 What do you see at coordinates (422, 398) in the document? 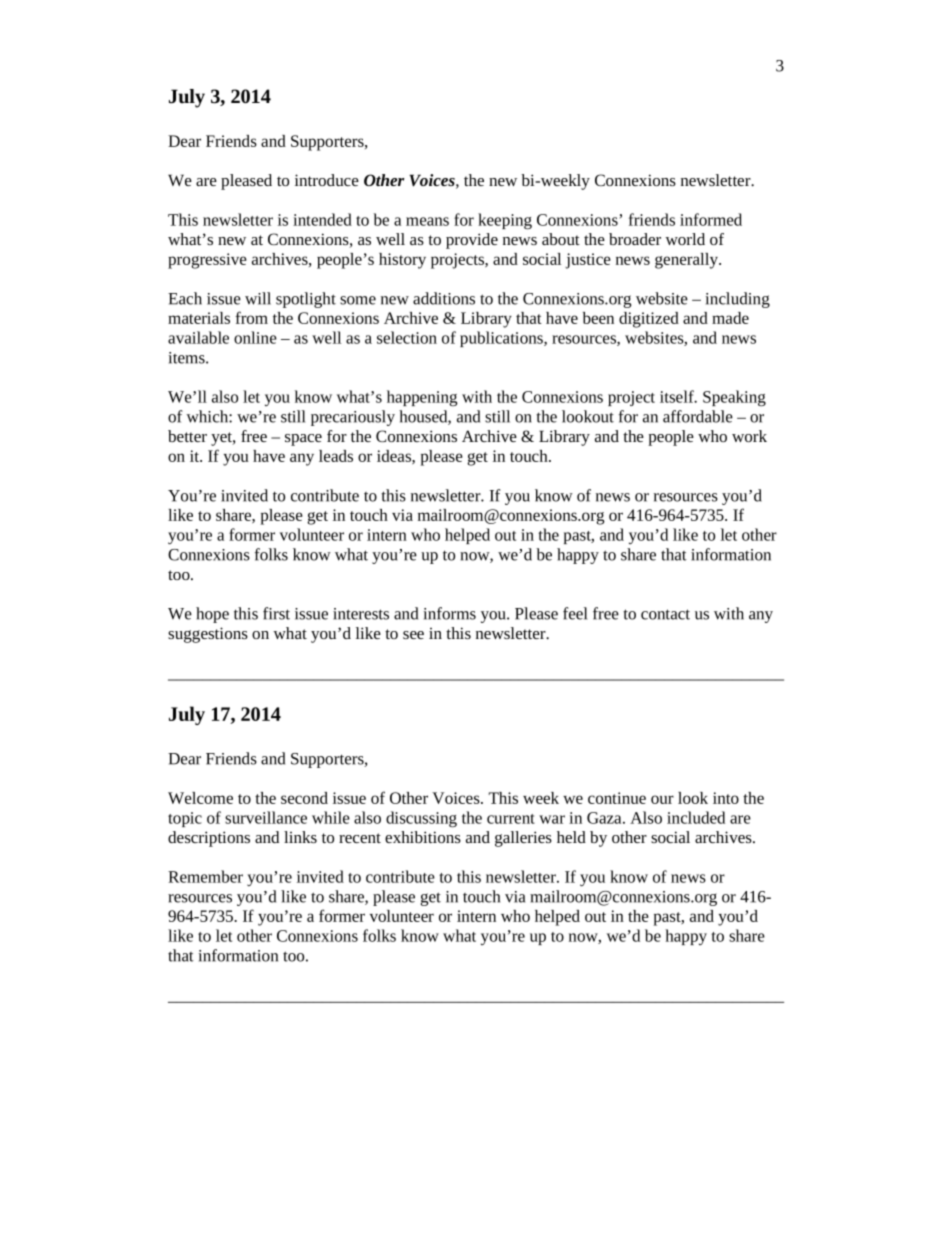
I see `happening` at bounding box center [422, 398].
